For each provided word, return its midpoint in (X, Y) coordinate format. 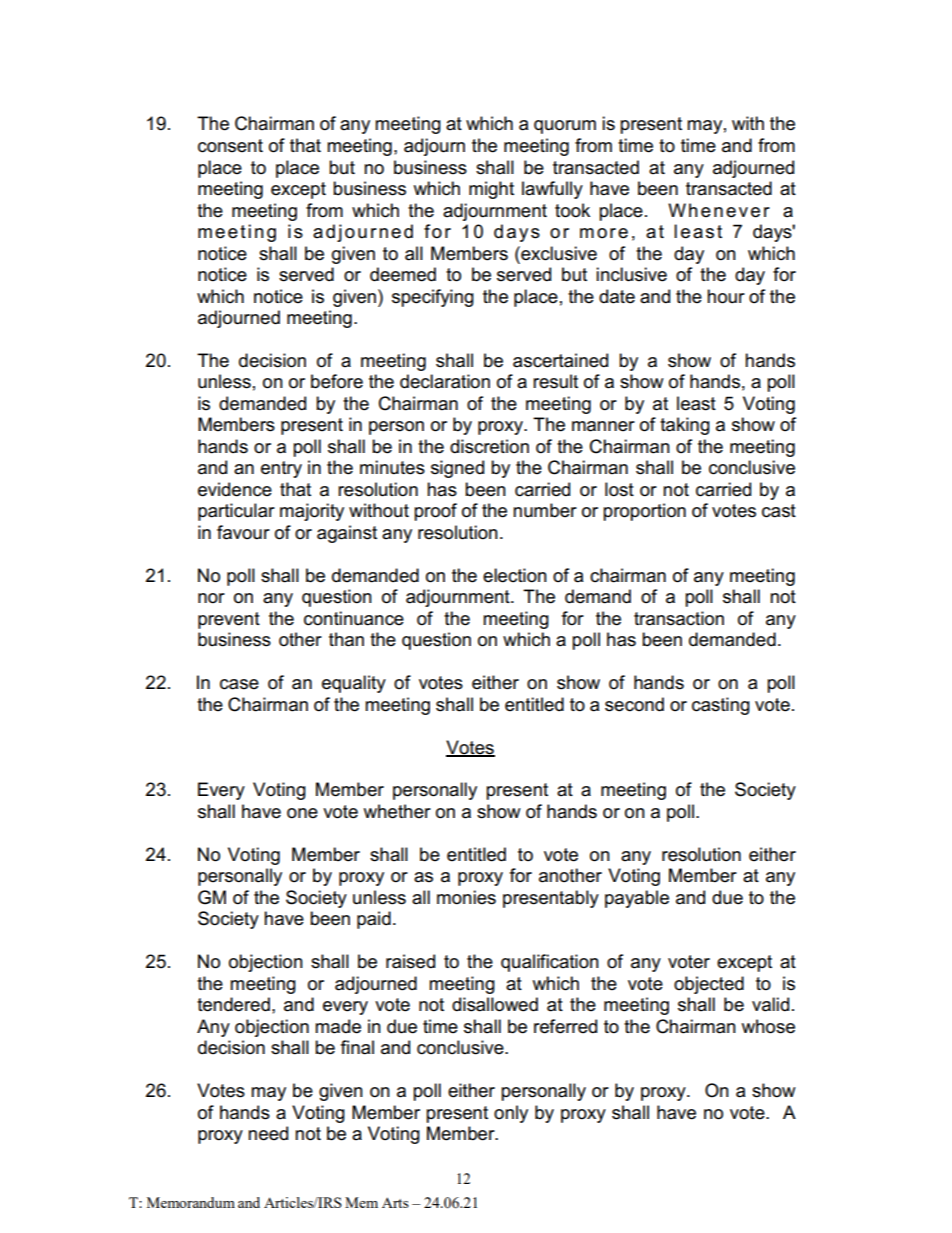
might (491, 190)
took (572, 210)
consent (230, 146)
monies (466, 897)
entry (281, 469)
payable (637, 899)
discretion (489, 446)
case (239, 684)
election (515, 575)
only (511, 1114)
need (268, 1133)
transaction (679, 618)
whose (768, 1026)
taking (685, 426)
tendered (233, 1004)
